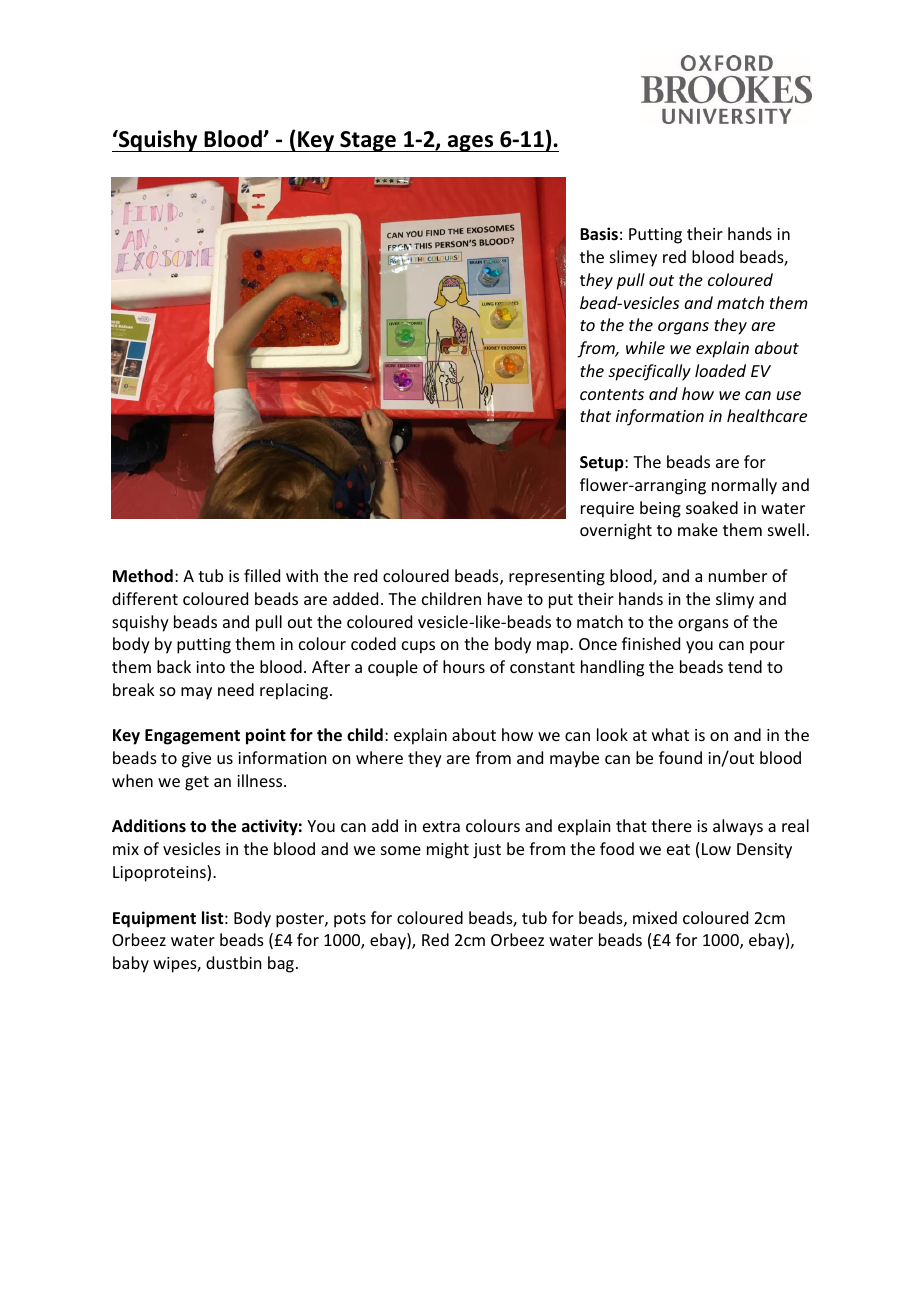 Image resolution: width=924 pixels, height=1309 pixels. Describe the element at coordinates (368, 141) in the screenshot. I see `Stage` at that location.
